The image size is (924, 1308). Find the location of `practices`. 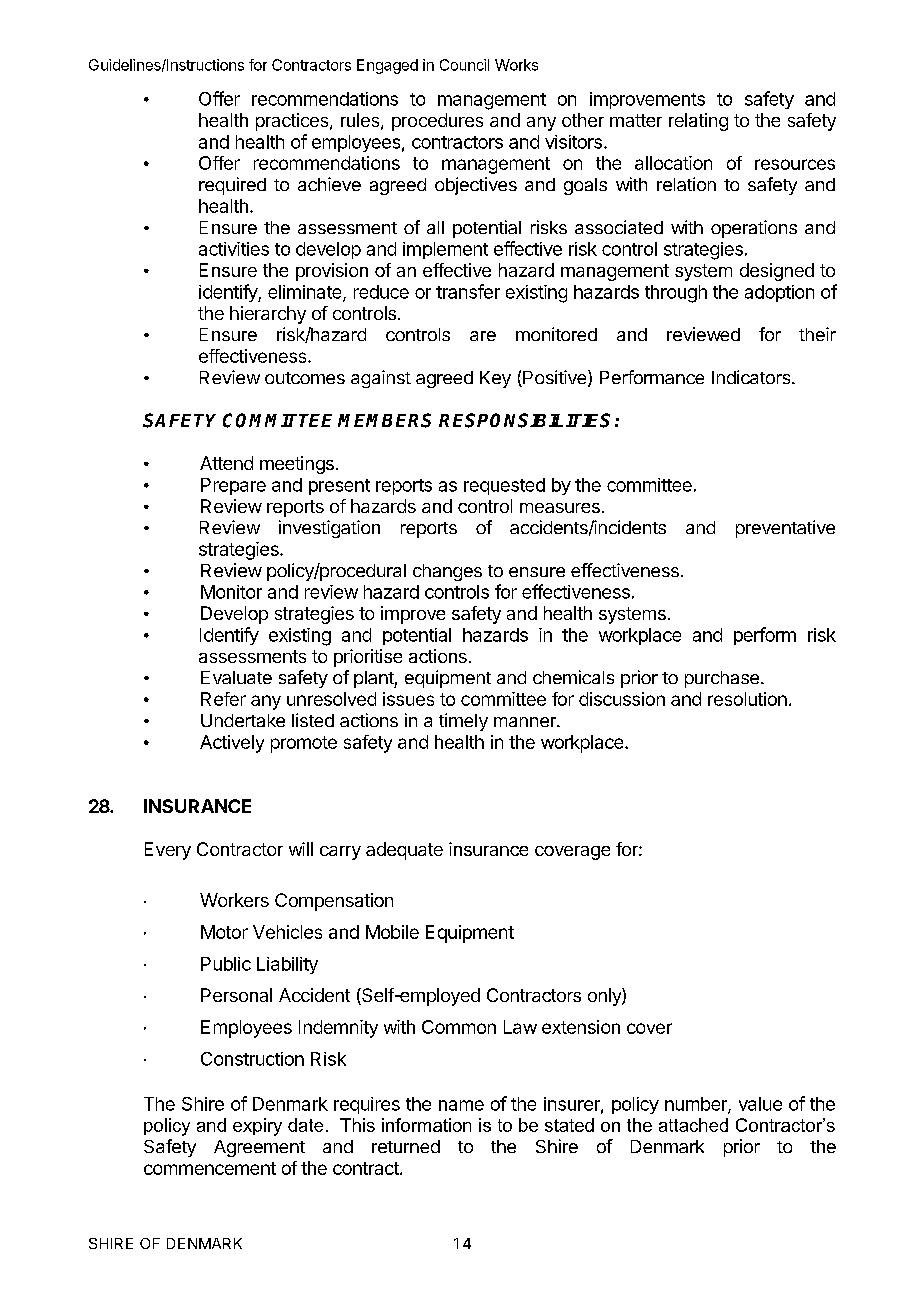

practices is located at coordinates (293, 122).
